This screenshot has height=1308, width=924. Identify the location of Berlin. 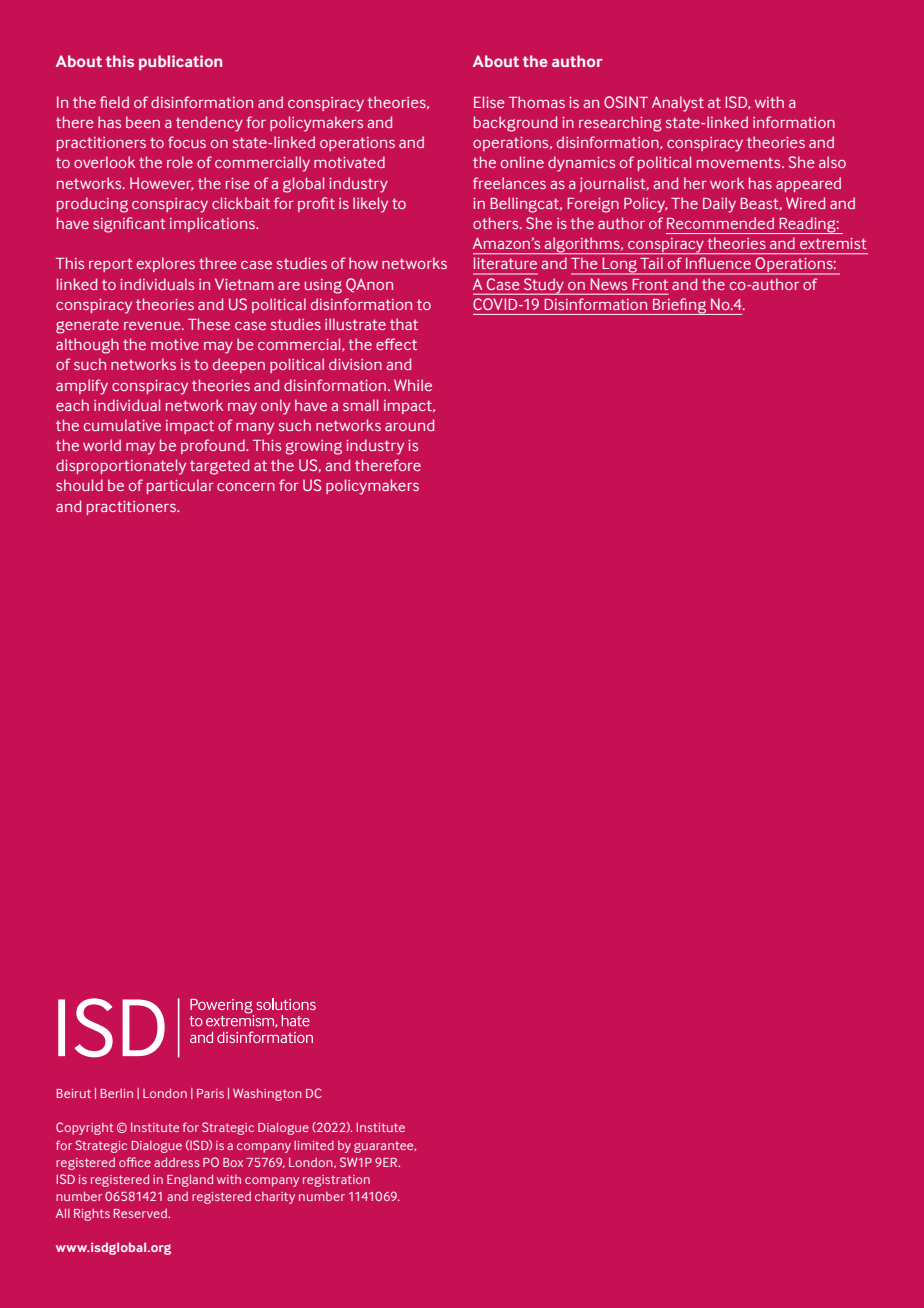
(117, 1093).
